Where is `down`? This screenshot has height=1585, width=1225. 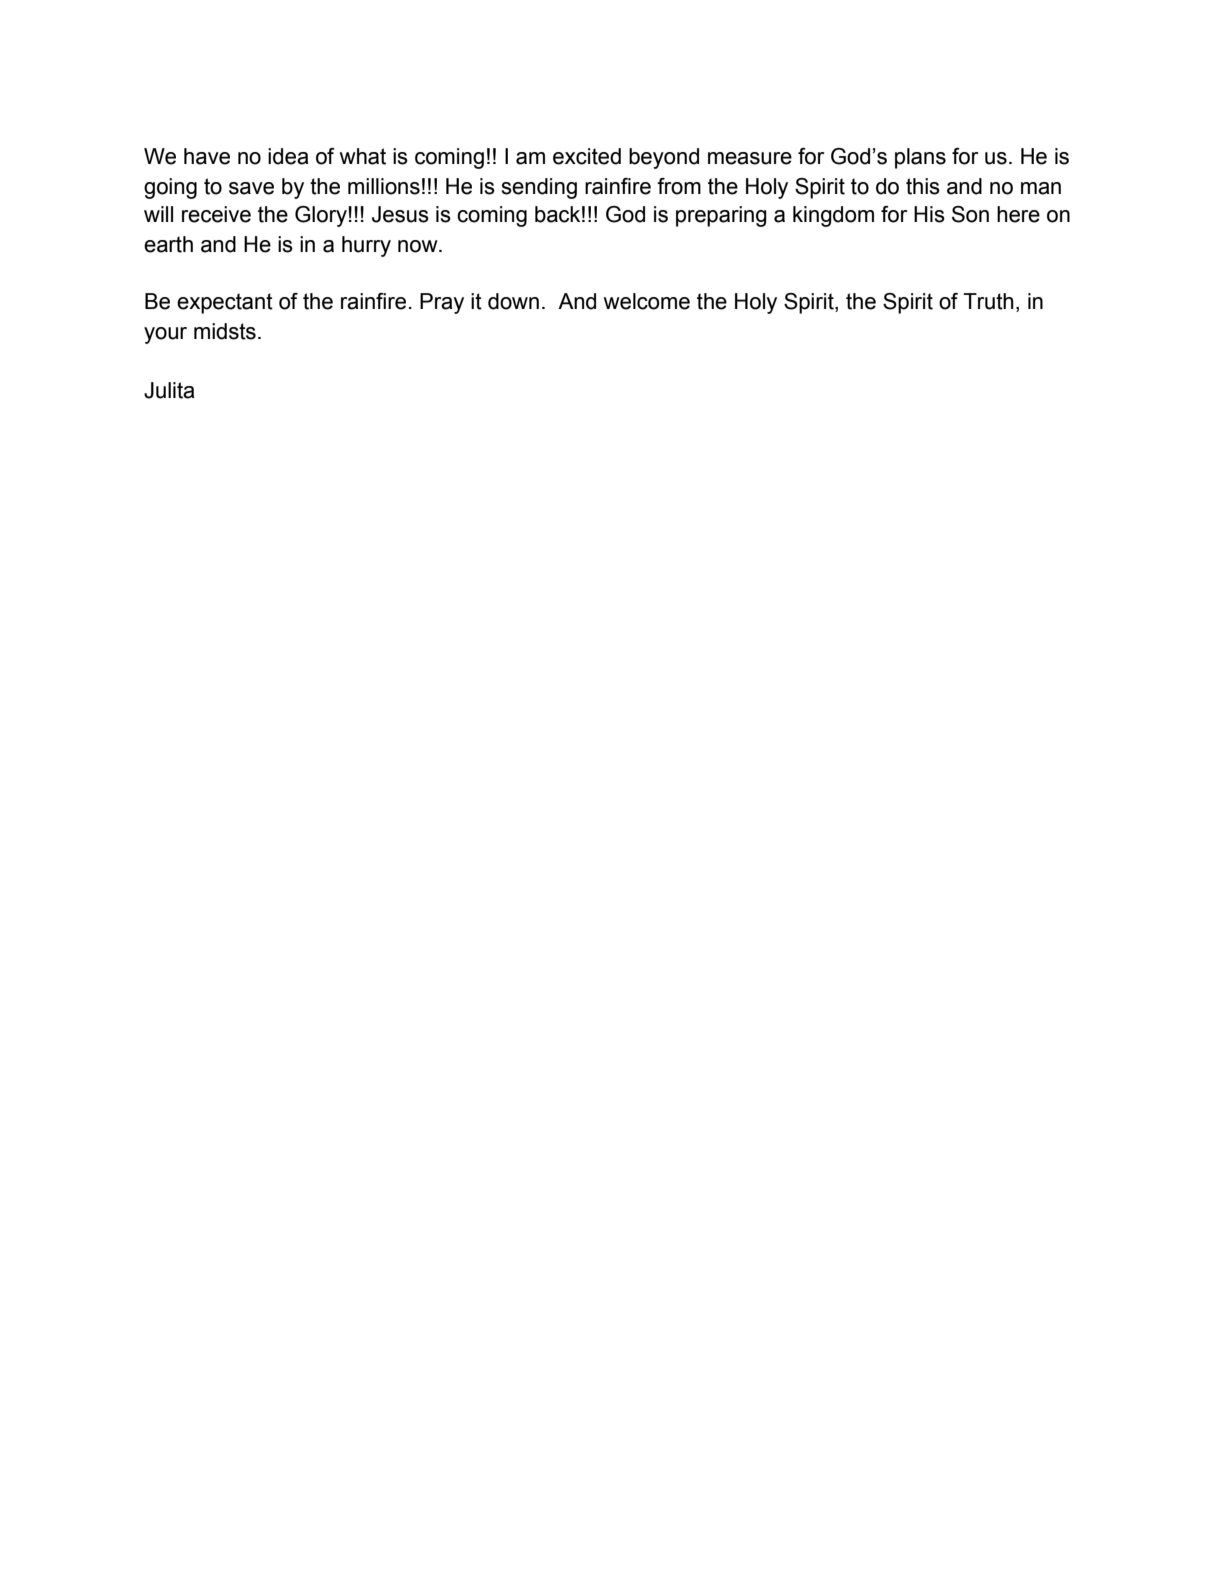 down is located at coordinates (513, 301).
